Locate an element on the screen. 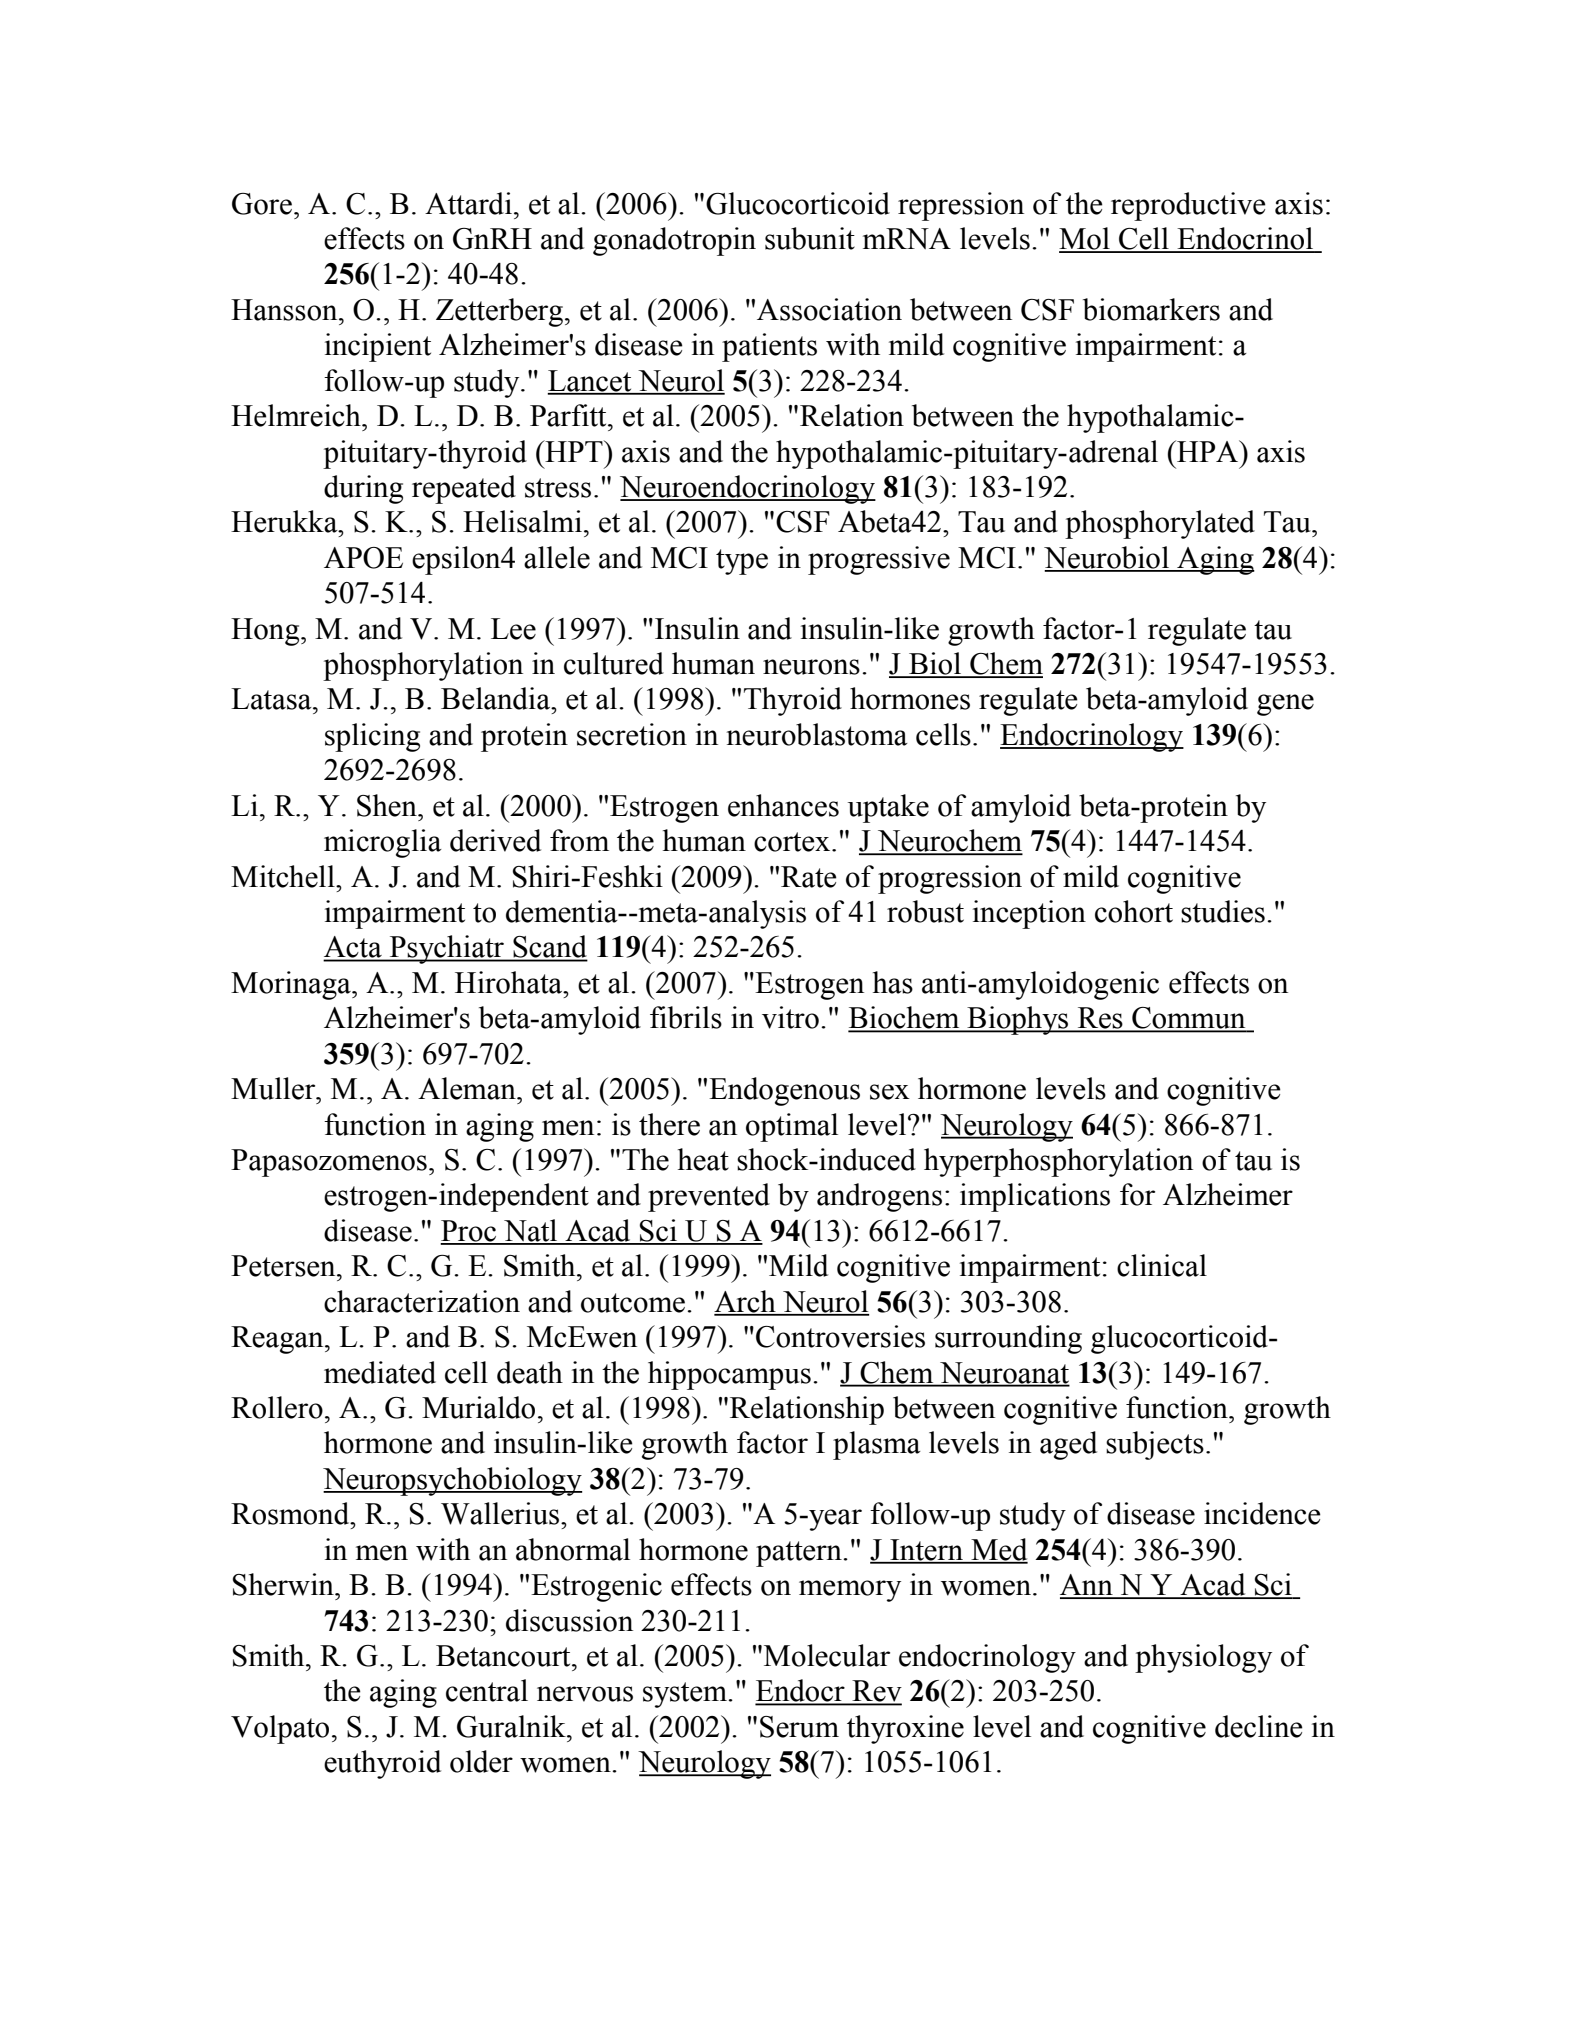 The height and width of the screenshot is (2033, 1571). subunit is located at coordinates (810, 238).
